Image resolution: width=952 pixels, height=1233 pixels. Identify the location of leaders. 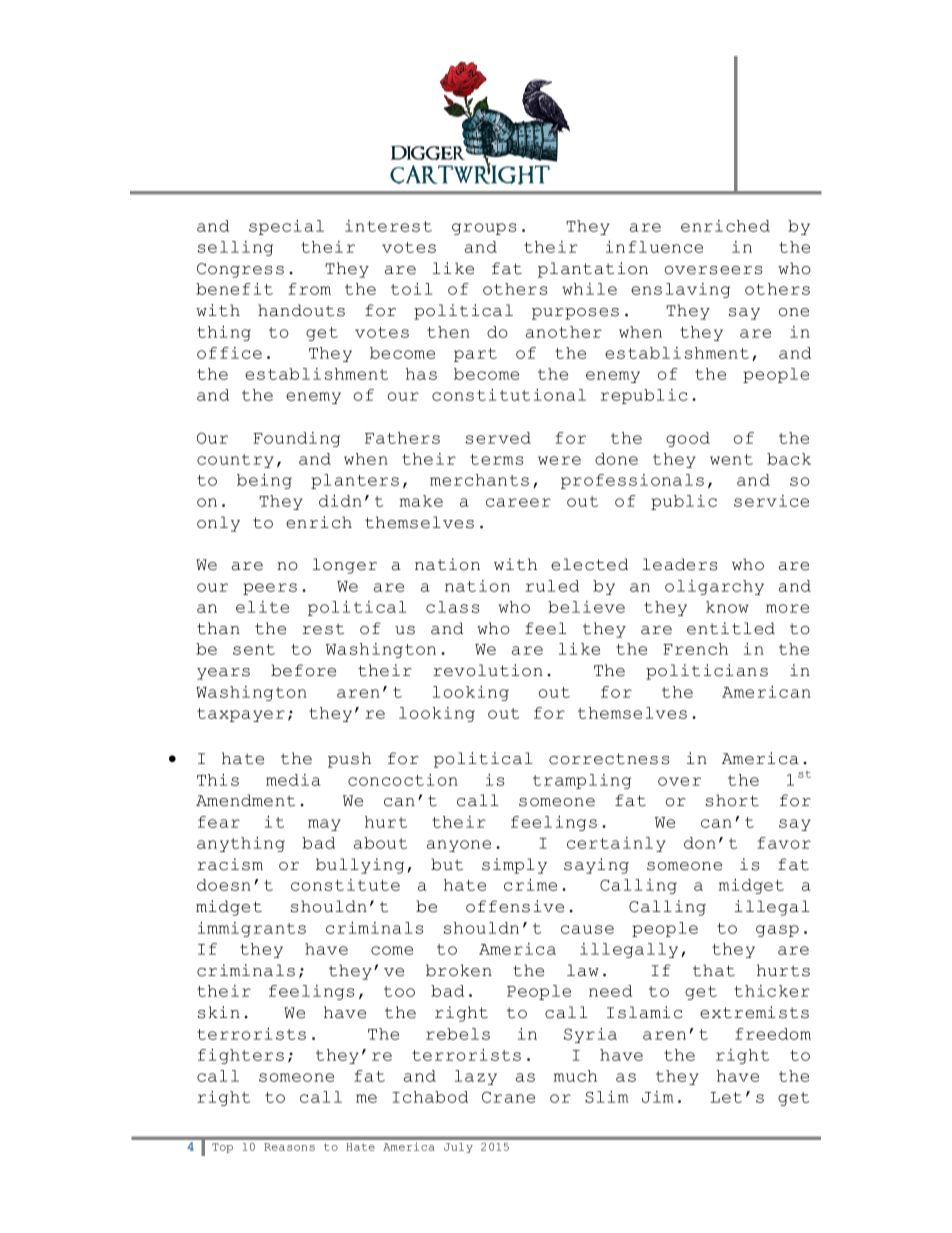
(680, 564).
